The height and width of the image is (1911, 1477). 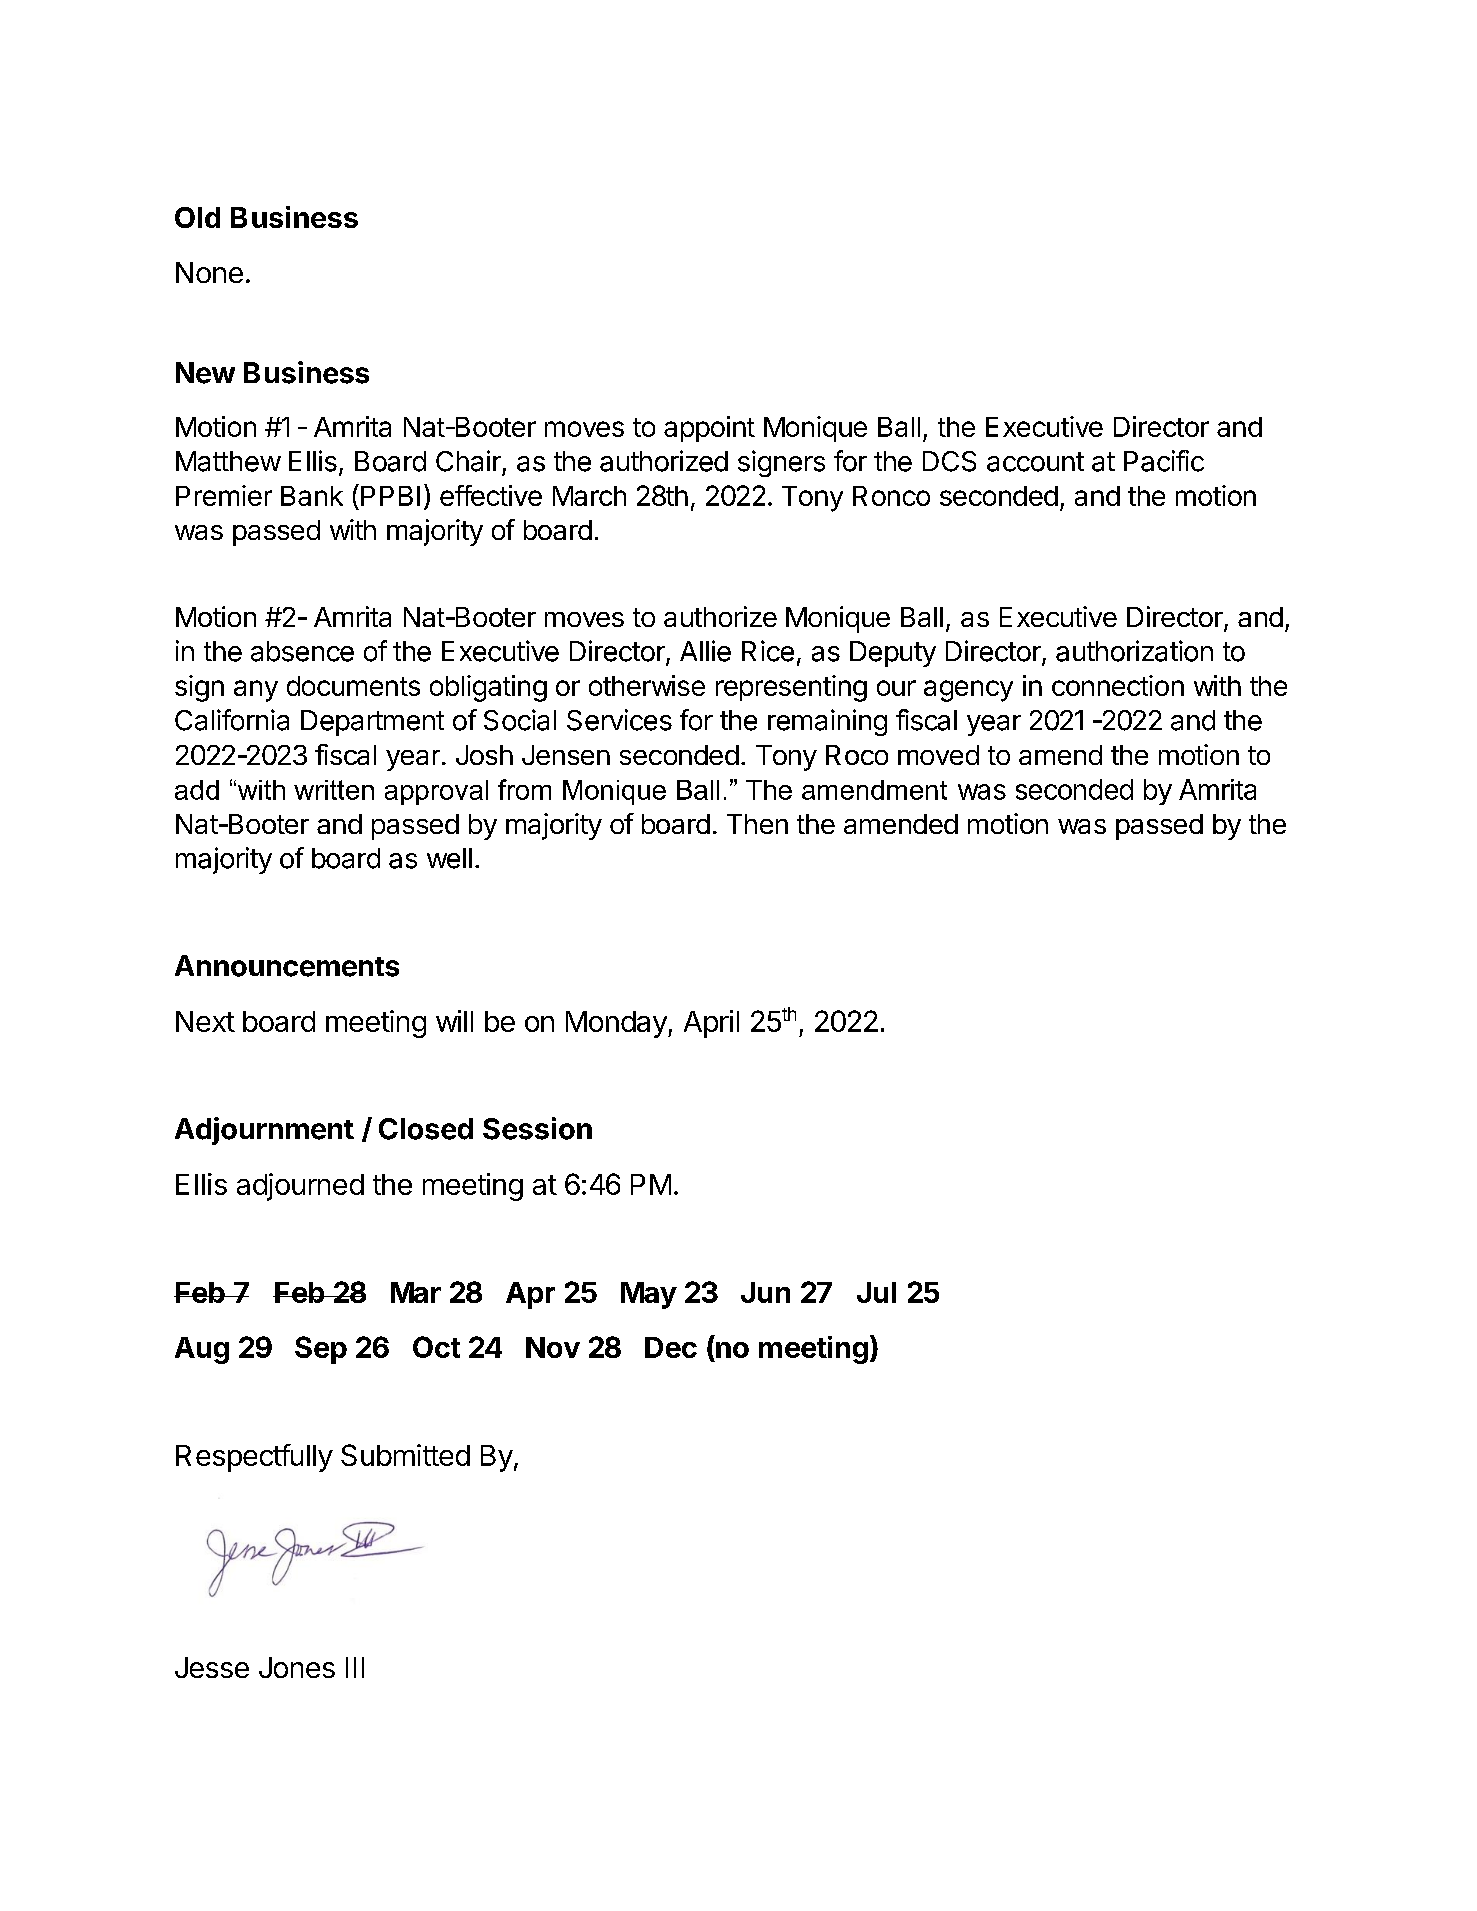 I want to click on account, so click(x=1035, y=462).
